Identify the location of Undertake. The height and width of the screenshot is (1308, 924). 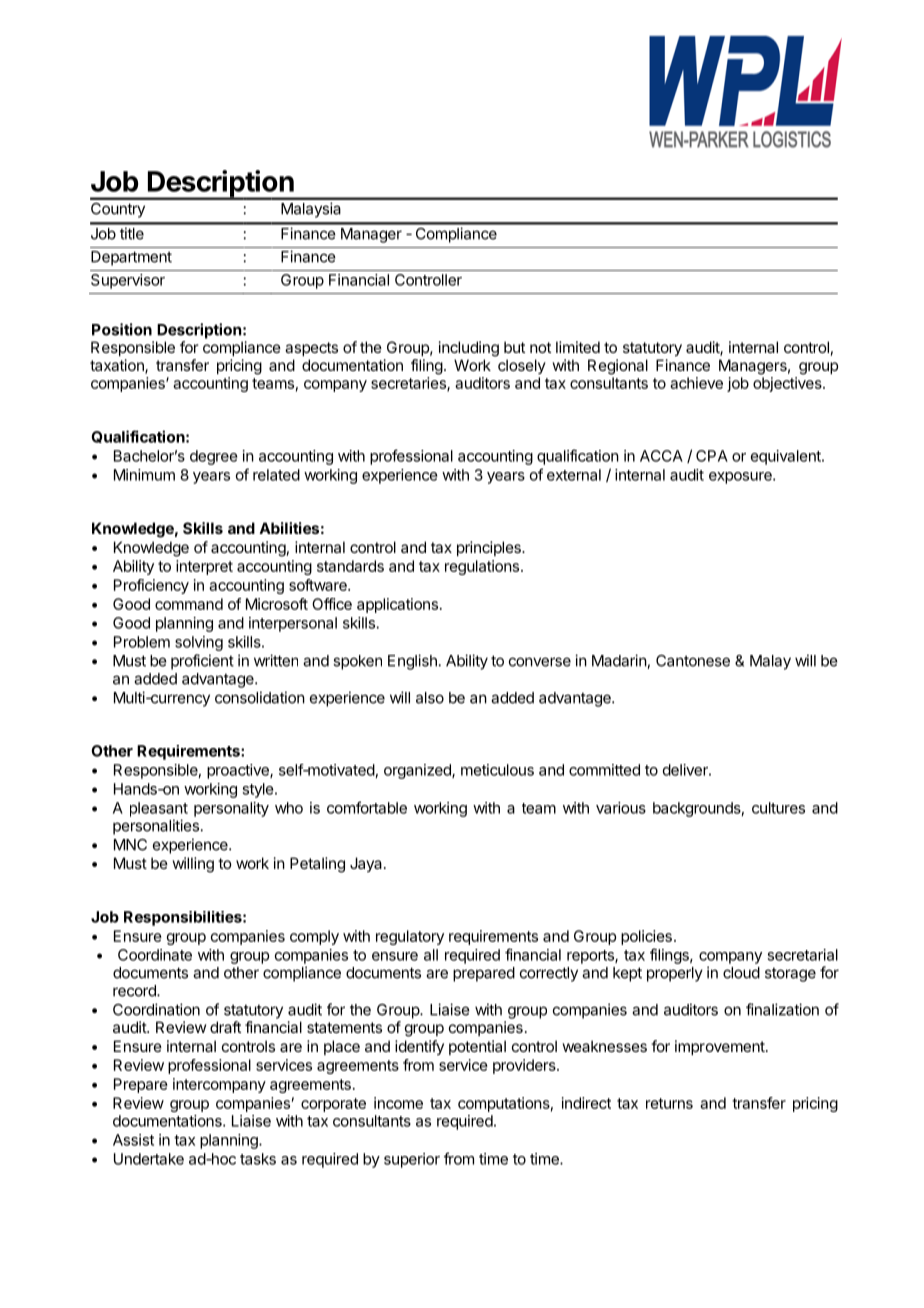
(149, 1159).
